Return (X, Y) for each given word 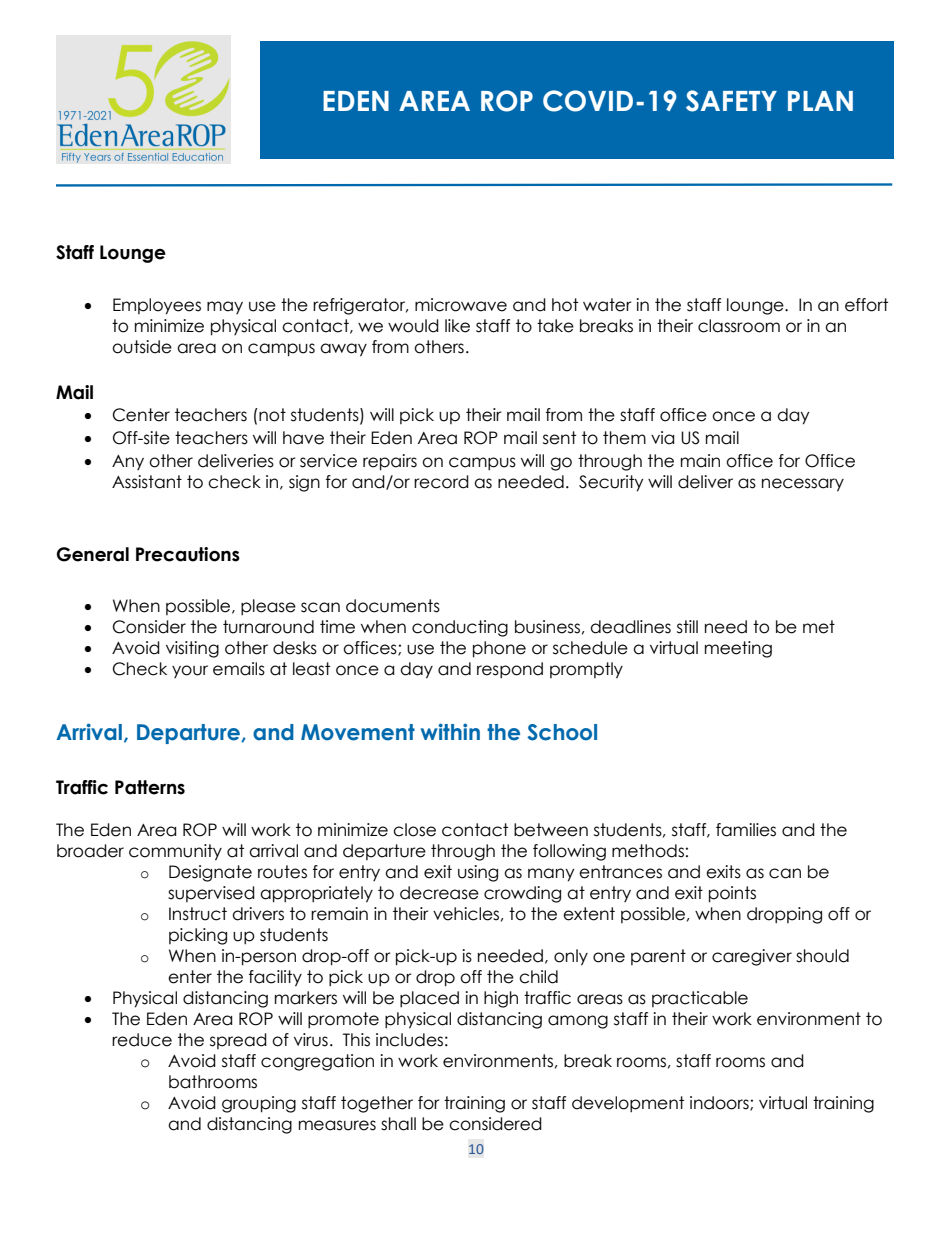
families (746, 830)
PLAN (820, 101)
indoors (720, 1103)
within (450, 731)
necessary (803, 485)
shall (398, 1124)
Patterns (150, 787)
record (441, 482)
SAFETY (731, 101)
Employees (157, 306)
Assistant (147, 482)
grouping (259, 1104)
